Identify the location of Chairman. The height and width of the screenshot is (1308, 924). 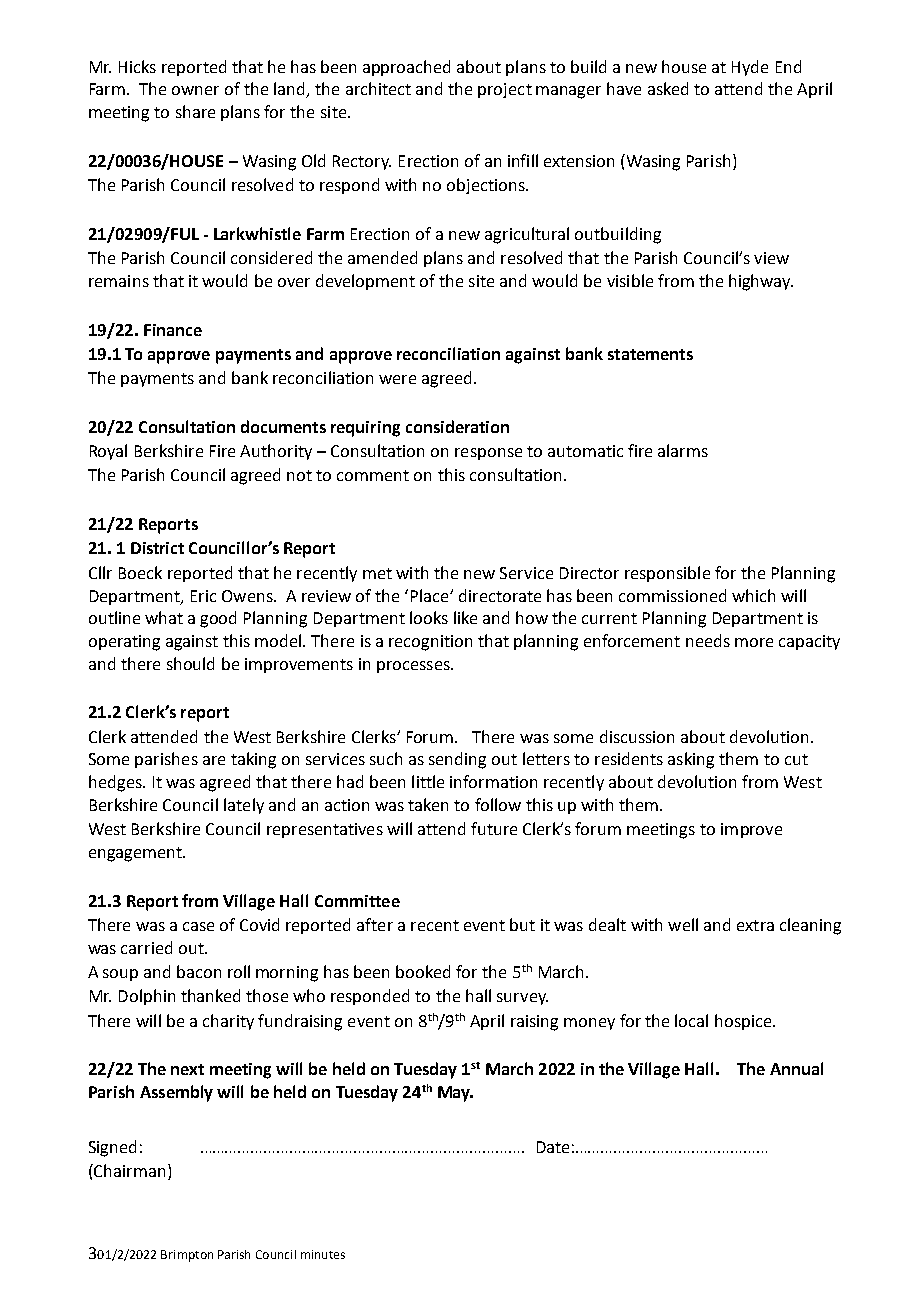
(128, 1170).
